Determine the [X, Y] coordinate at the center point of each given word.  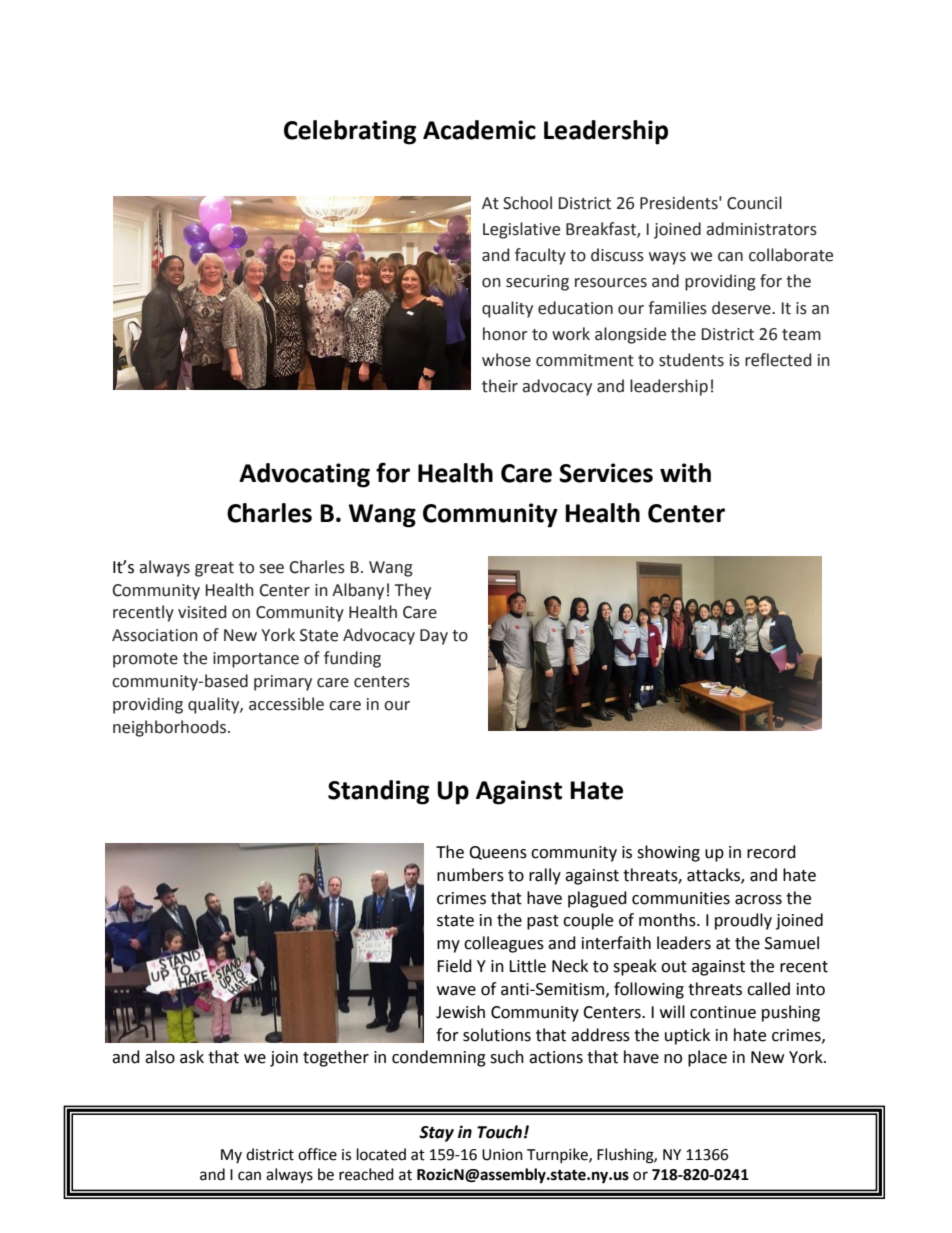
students [691, 360]
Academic [479, 130]
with [685, 473]
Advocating [304, 475]
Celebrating [350, 132]
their [500, 386]
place [707, 1058]
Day [434, 637]
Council [754, 203]
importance [256, 660]
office [317, 1154]
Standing [378, 792]
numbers [470, 875]
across [758, 900]
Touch [499, 1132]
